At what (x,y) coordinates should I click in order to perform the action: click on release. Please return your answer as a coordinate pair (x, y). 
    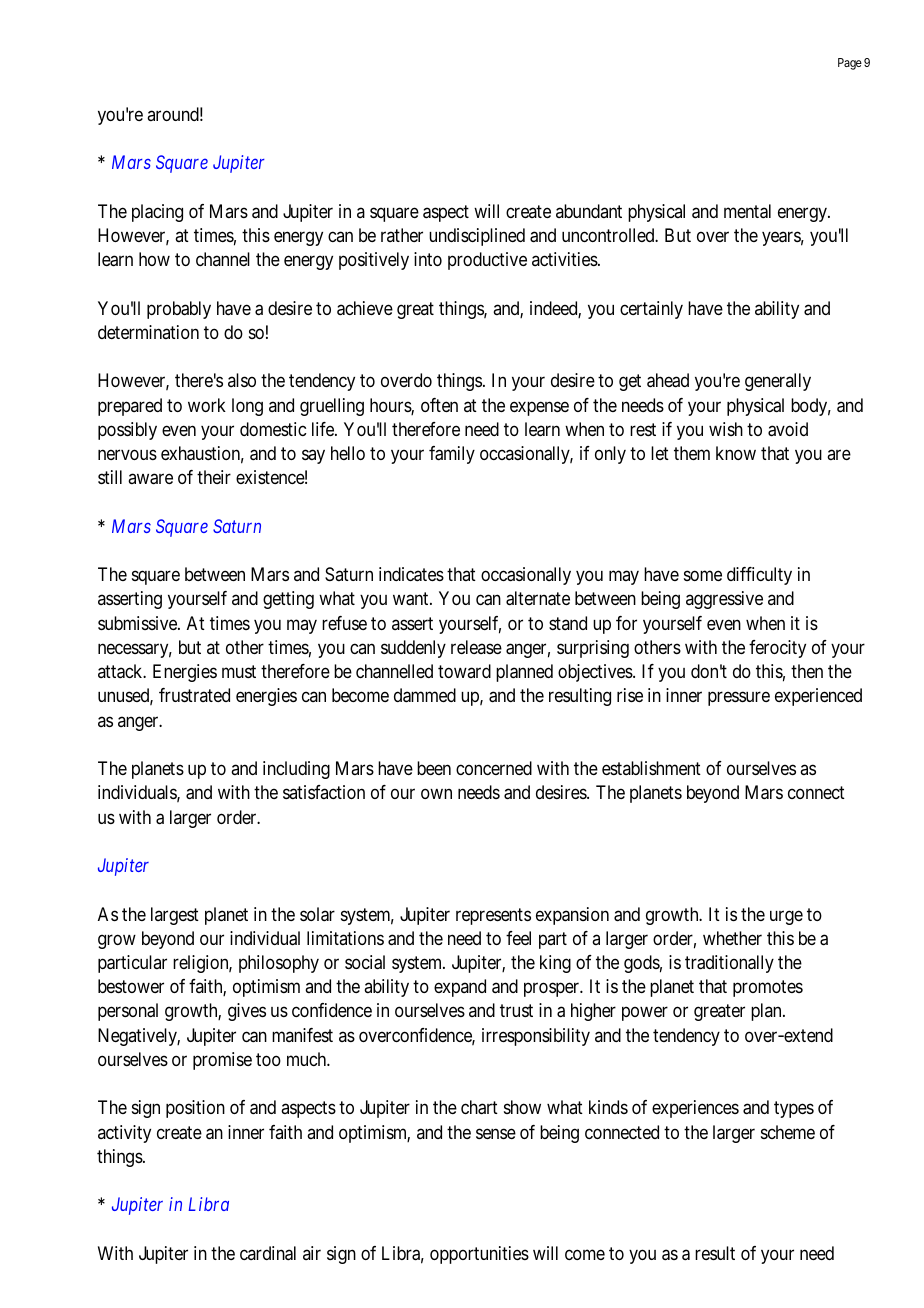
    Looking at the image, I should click on (476, 647).
